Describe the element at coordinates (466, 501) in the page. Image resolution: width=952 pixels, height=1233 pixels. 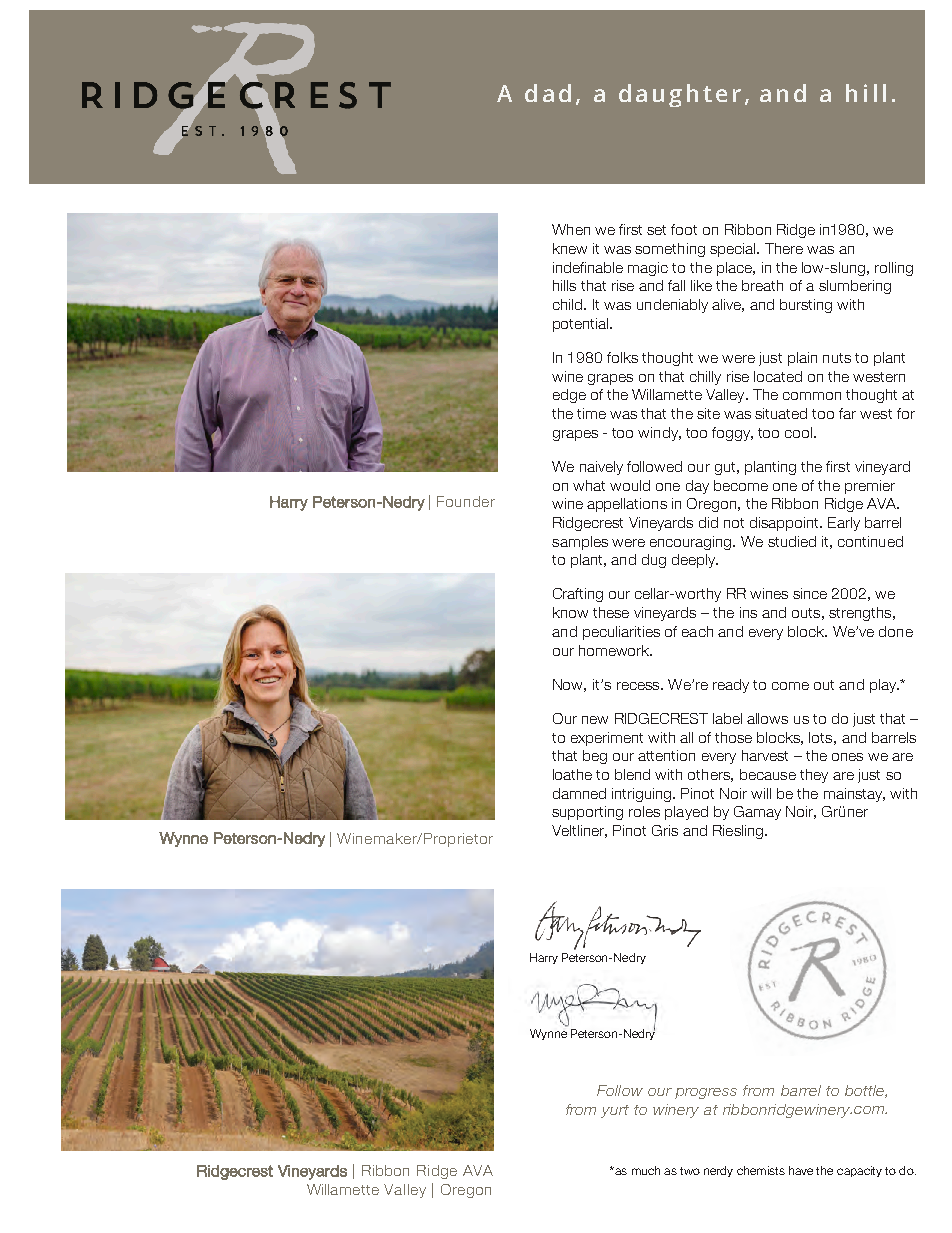
I see `Founder` at that location.
